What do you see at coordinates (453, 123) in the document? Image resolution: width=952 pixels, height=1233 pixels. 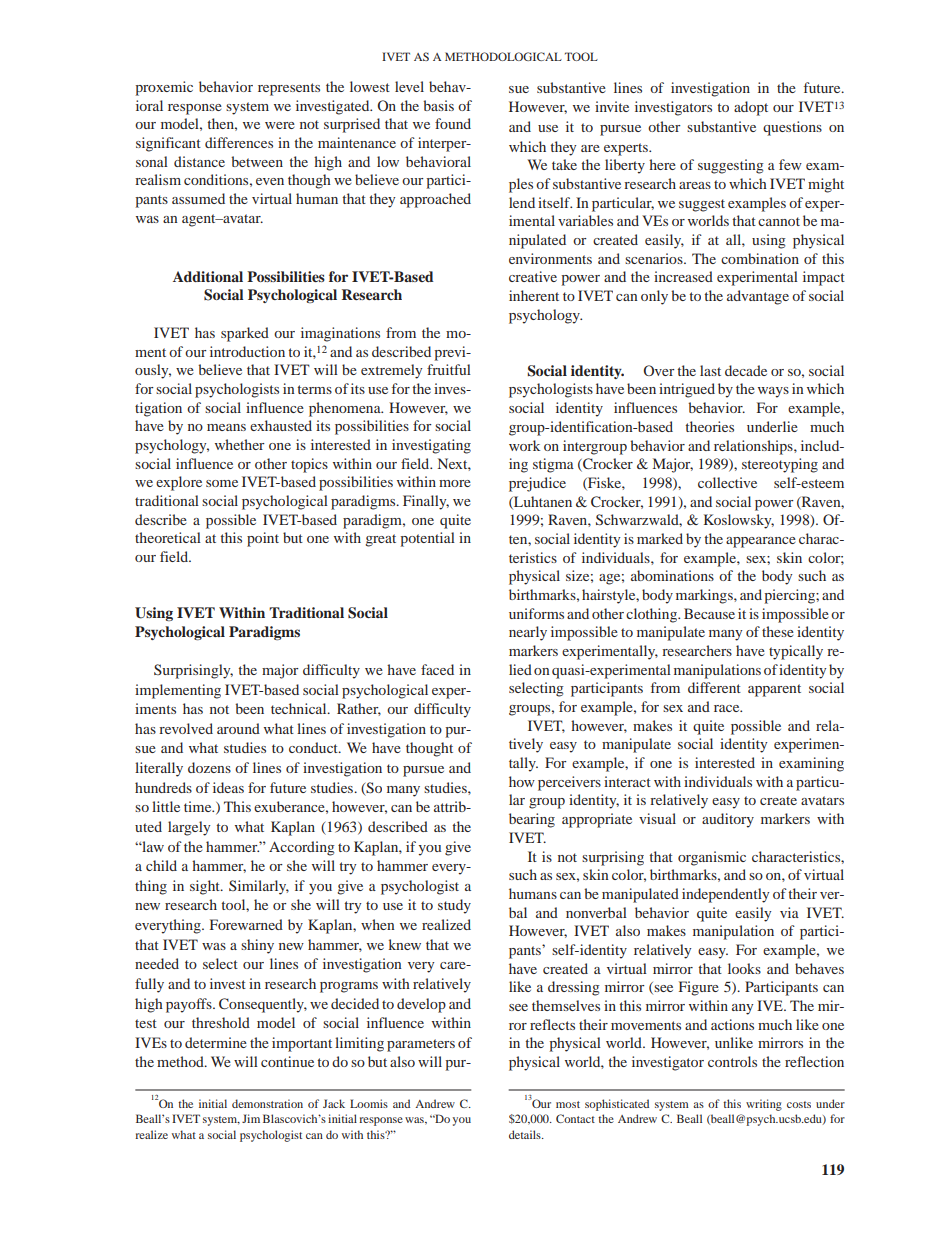 I see `found` at bounding box center [453, 123].
